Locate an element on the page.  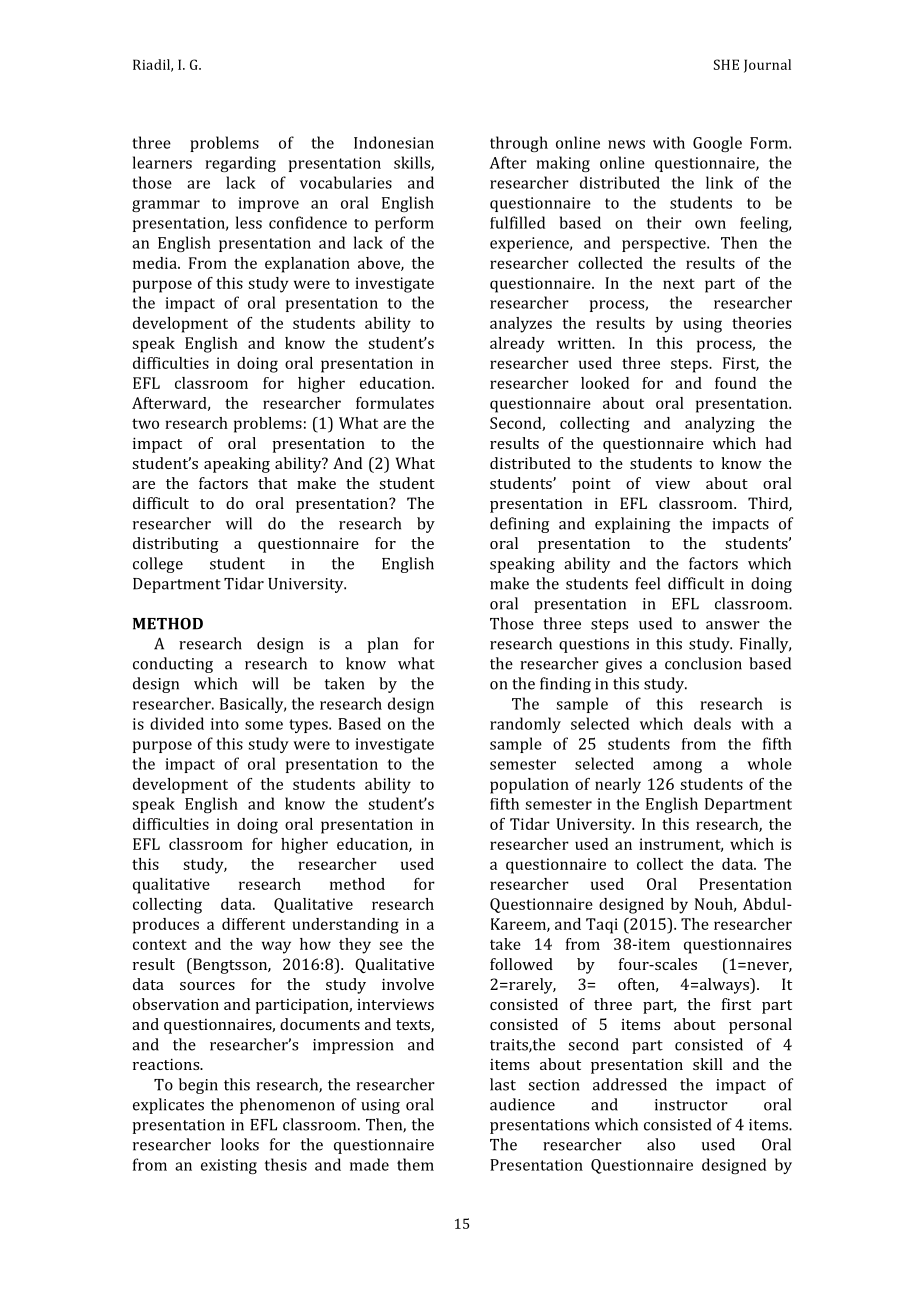
regarding is located at coordinates (240, 164).
